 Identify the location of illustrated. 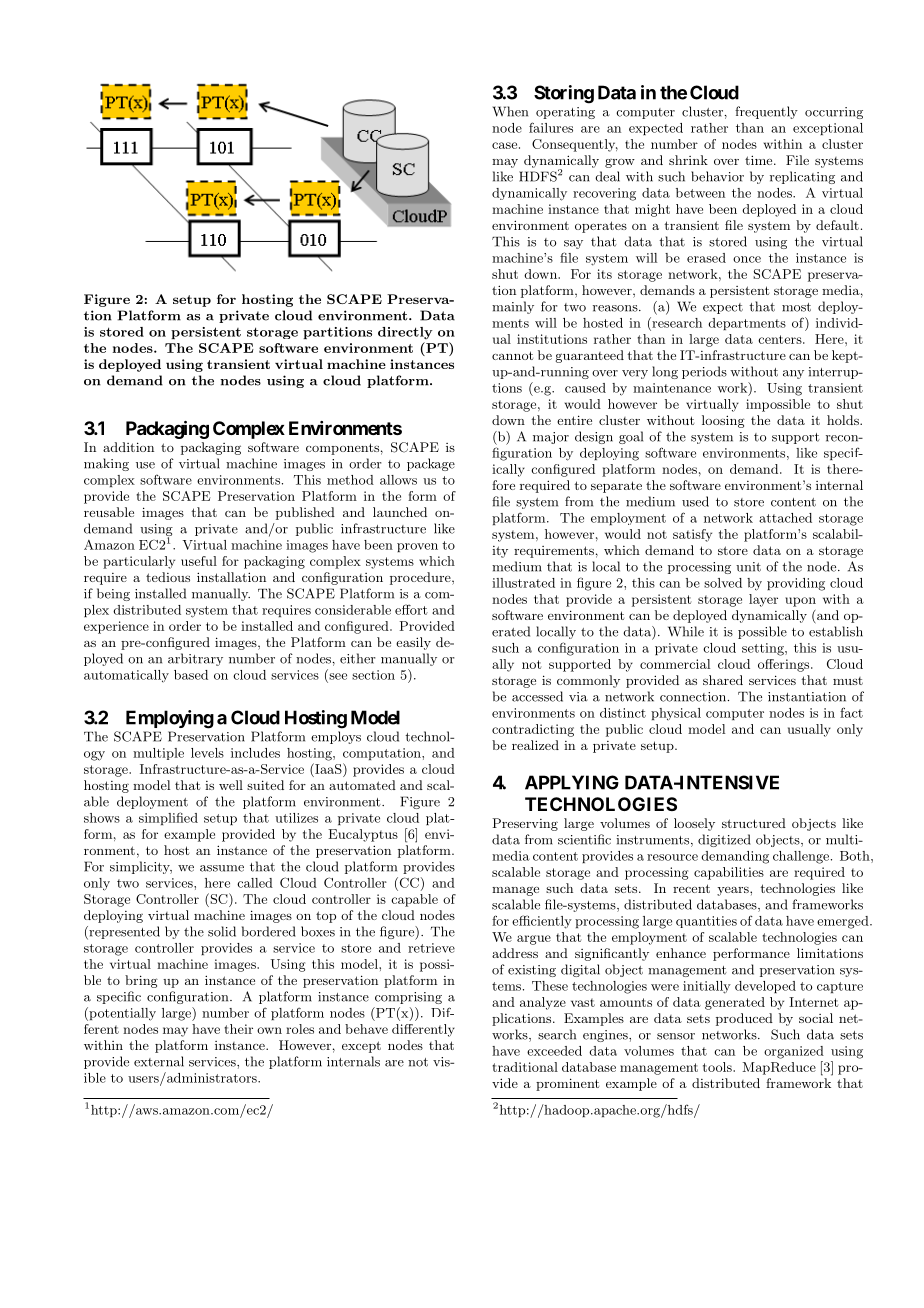
(523, 583).
